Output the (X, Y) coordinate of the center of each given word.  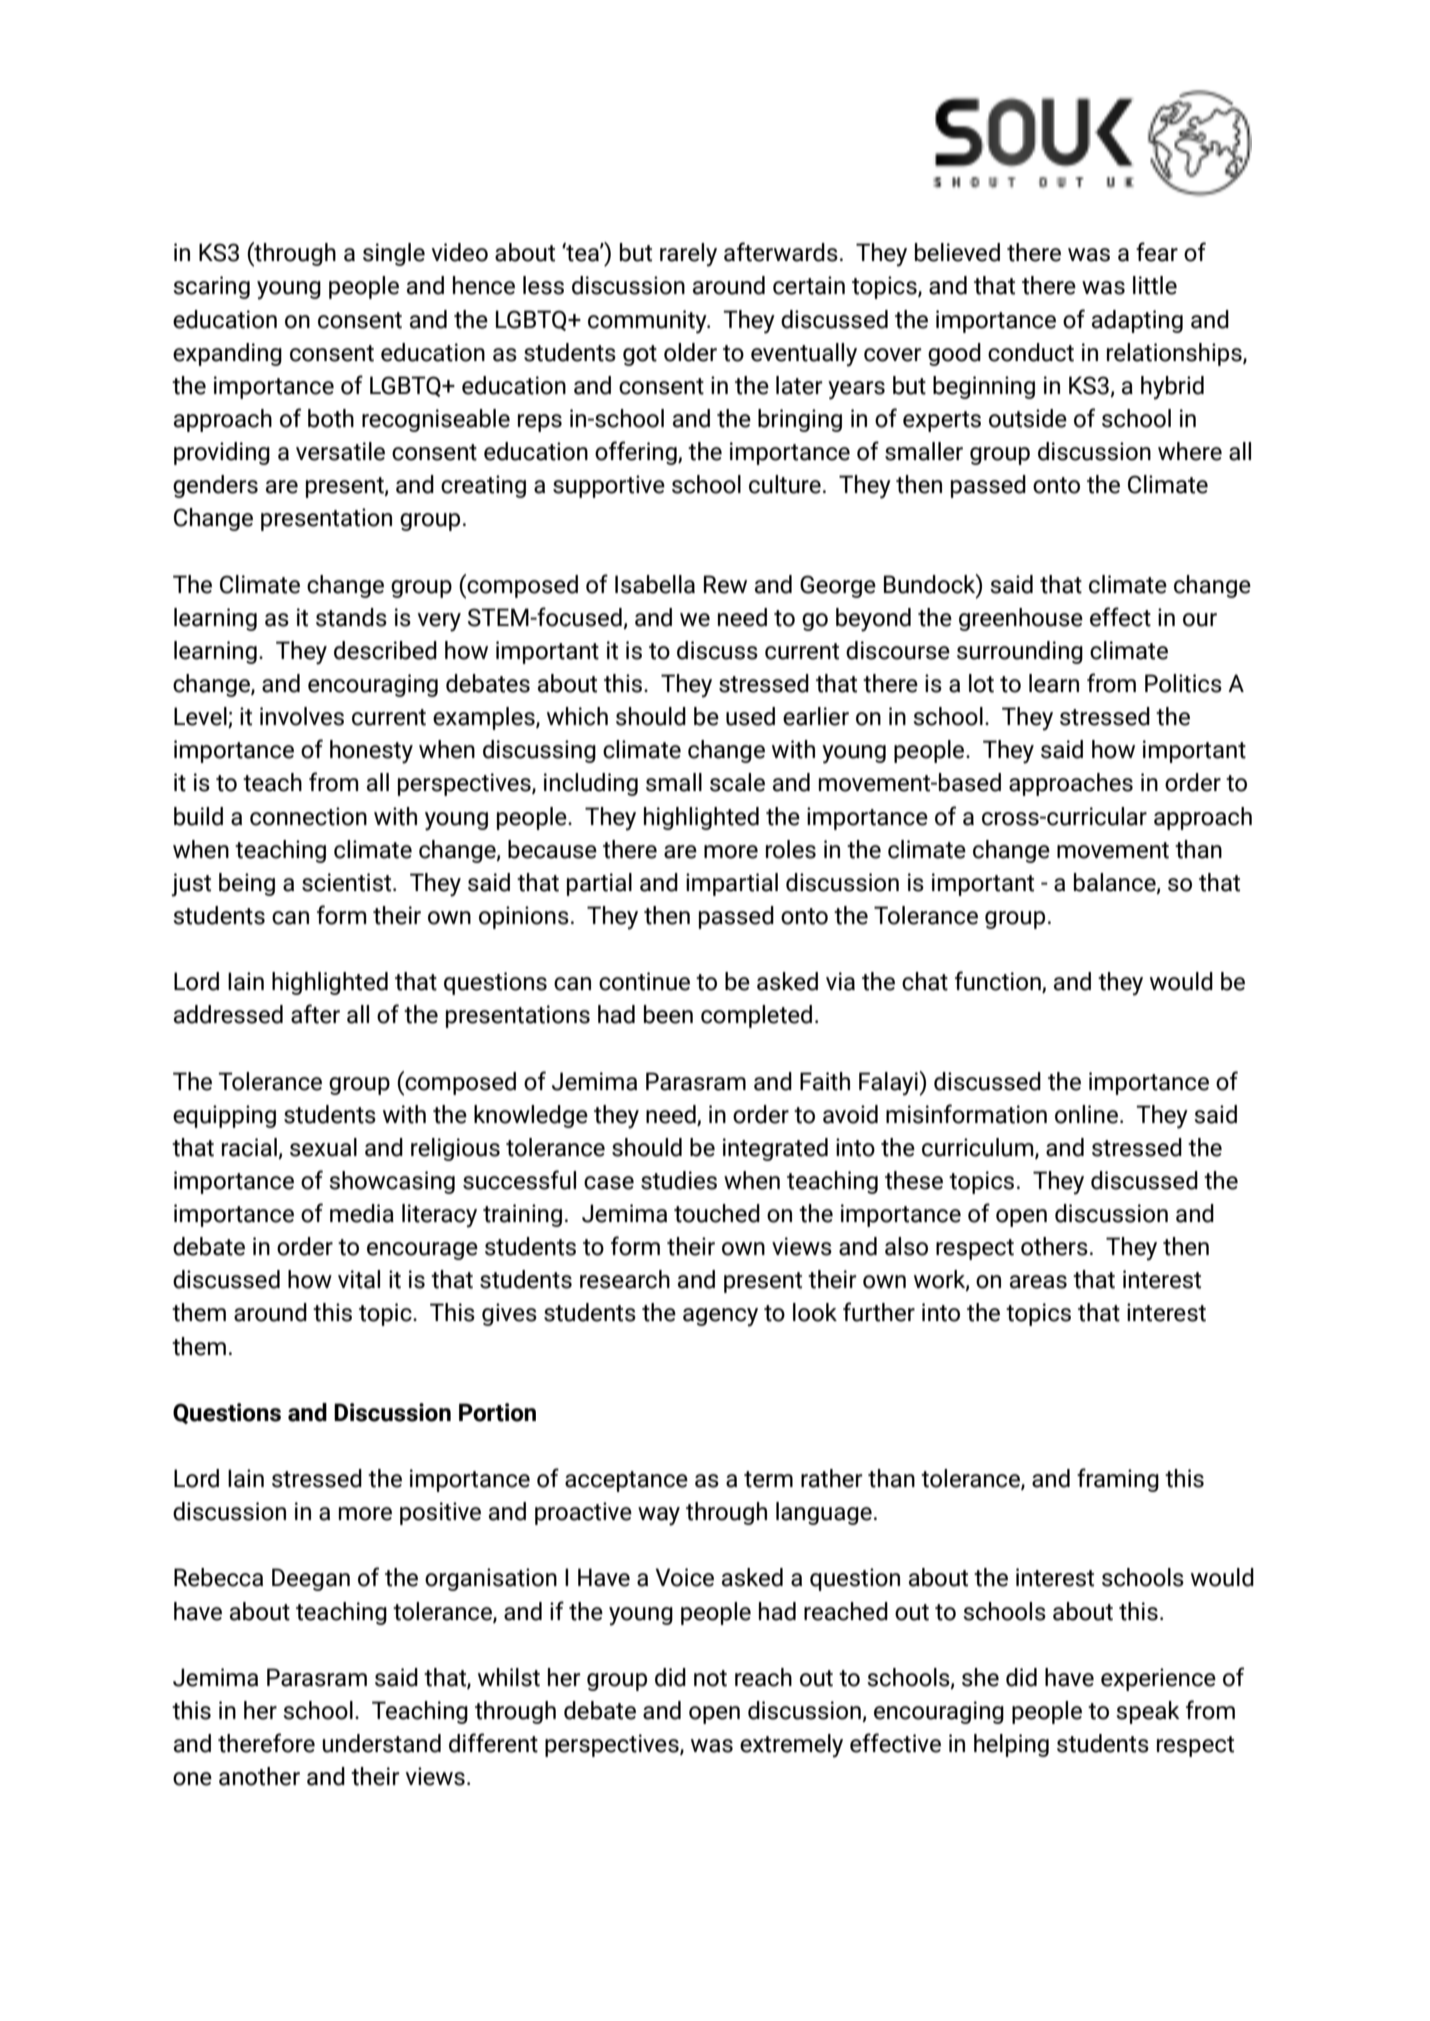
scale (737, 782)
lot (981, 683)
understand (381, 1743)
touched (717, 1213)
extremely (791, 1746)
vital (359, 1279)
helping (1011, 1745)
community (648, 322)
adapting (1137, 321)
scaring (211, 287)
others (1054, 1246)
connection (308, 816)
